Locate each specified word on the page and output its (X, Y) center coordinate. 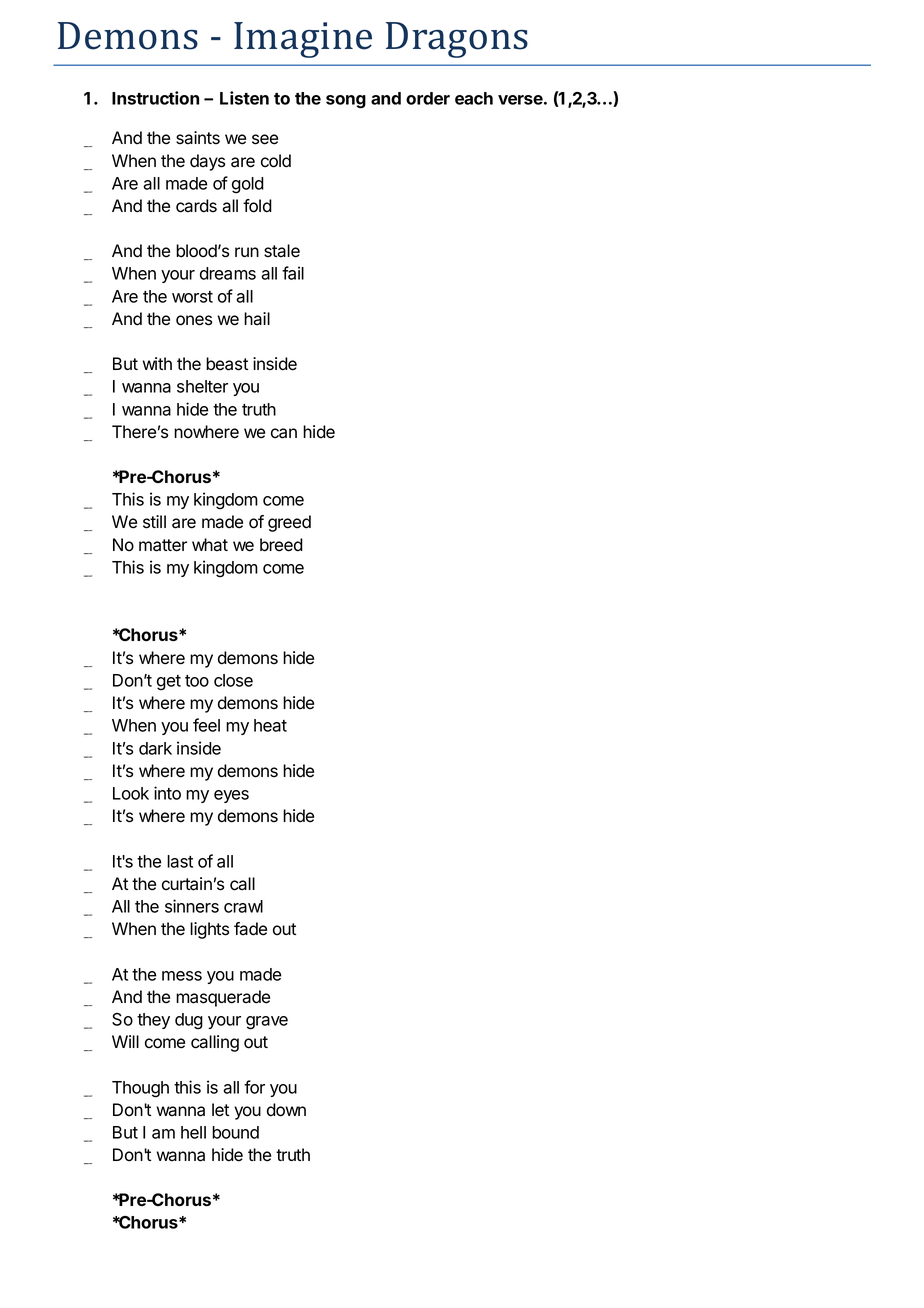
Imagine (303, 40)
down (286, 1110)
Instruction (155, 98)
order (428, 98)
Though (140, 1089)
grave (267, 1023)
